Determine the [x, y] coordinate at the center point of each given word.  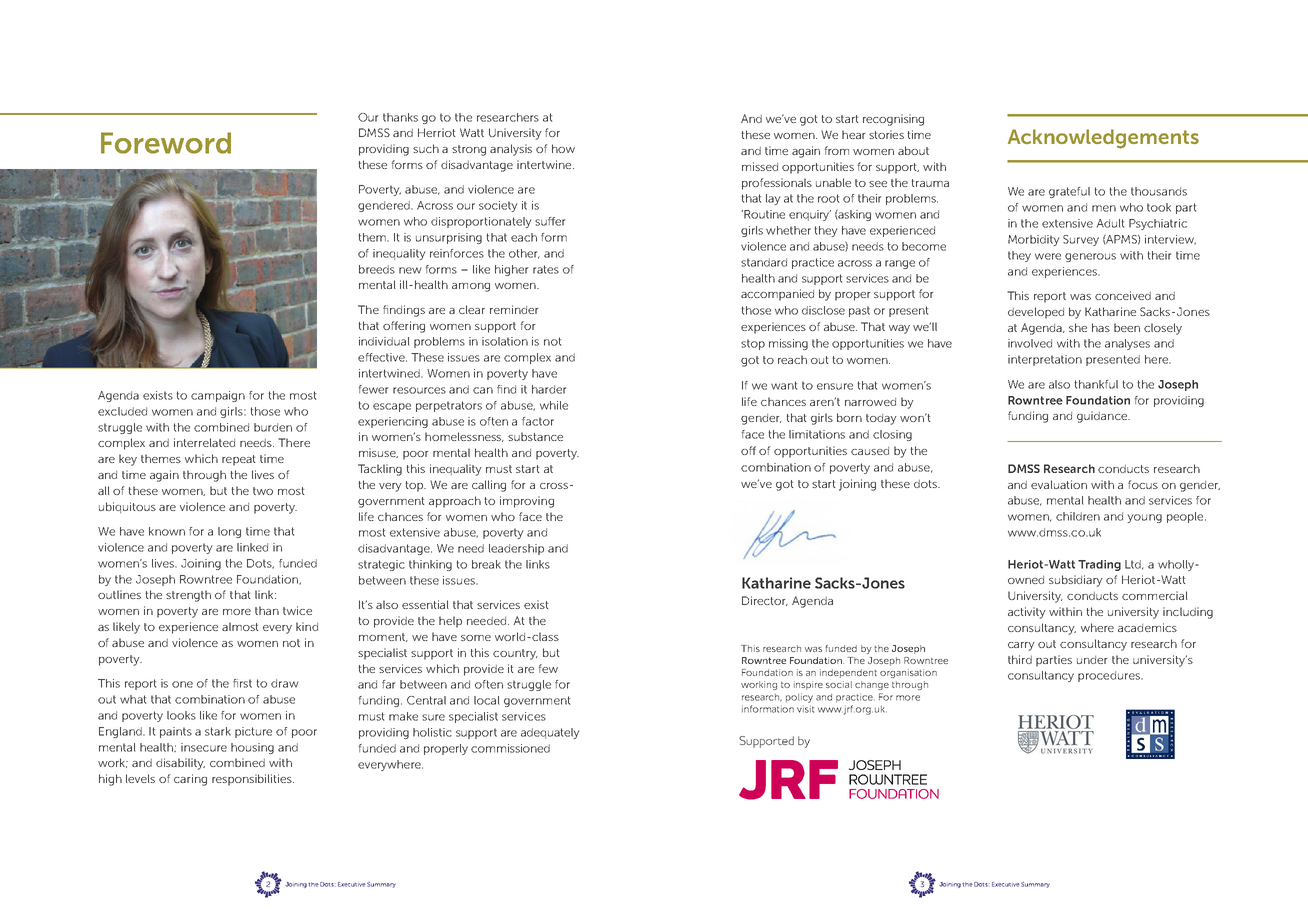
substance [535, 436]
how [563, 148]
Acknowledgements [1103, 139]
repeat [238, 460]
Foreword [166, 143]
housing [252, 748]
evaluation [1059, 484]
